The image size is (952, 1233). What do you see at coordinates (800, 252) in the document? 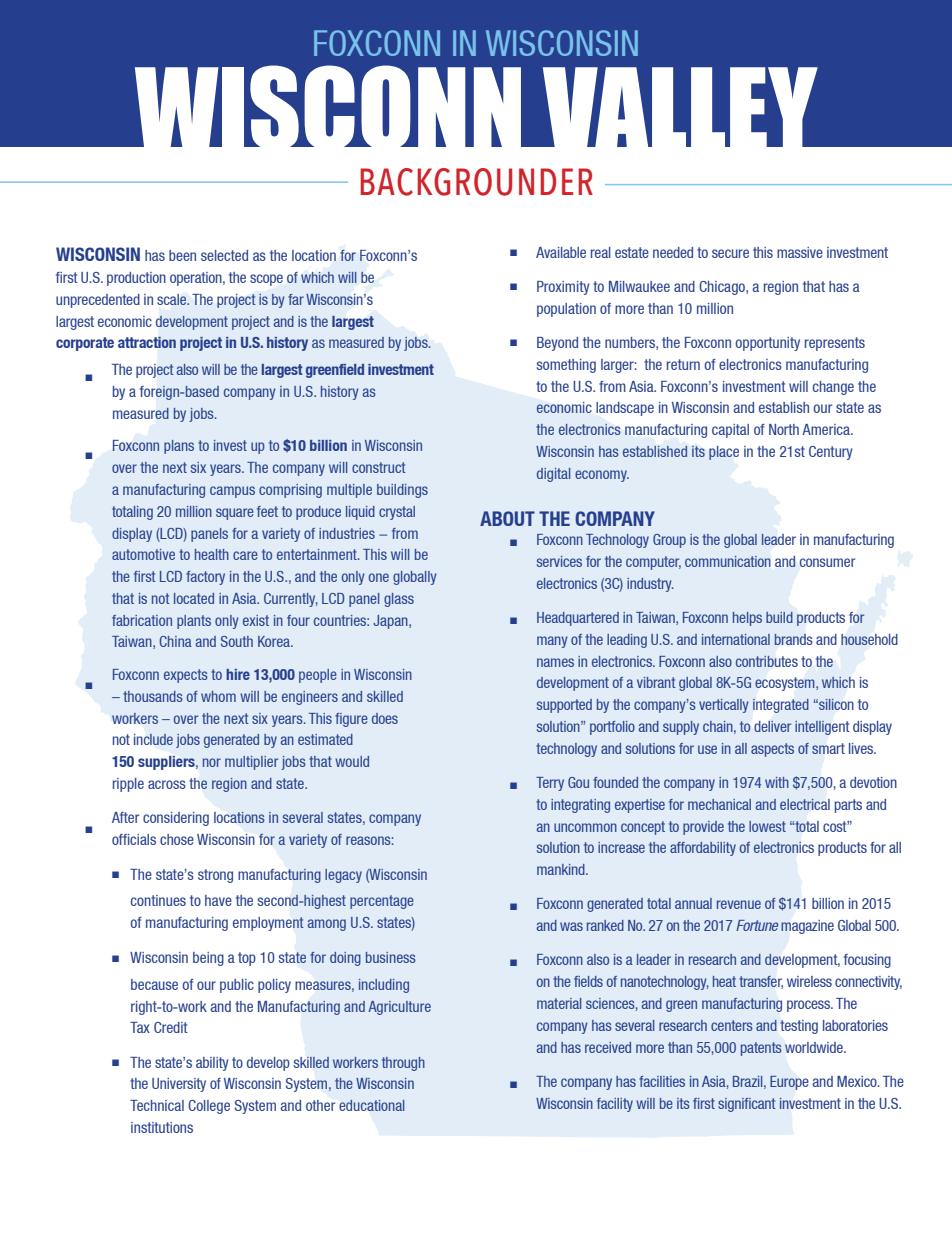
I see `massive` at bounding box center [800, 252].
